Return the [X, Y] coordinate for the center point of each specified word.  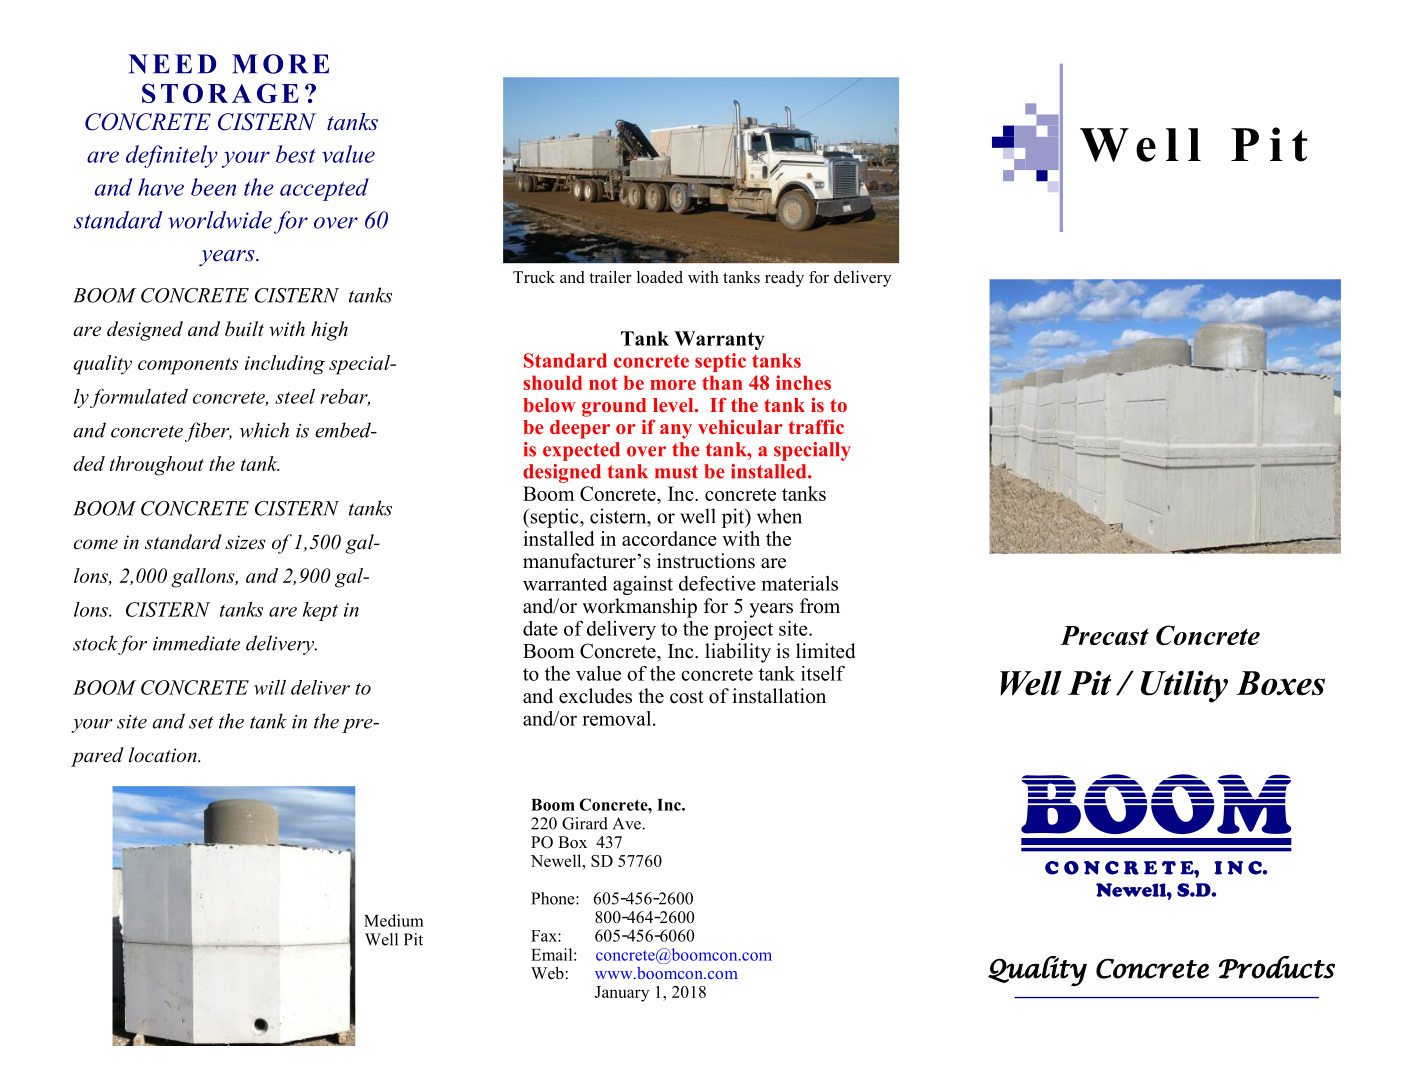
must [676, 472]
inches [803, 382]
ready [784, 279]
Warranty [719, 340]
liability [738, 653]
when [779, 516]
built [244, 329]
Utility [1184, 686]
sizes [245, 542]
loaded [660, 277]
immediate [196, 643]
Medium [394, 920]
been [213, 187]
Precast [1104, 635]
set [201, 722]
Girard [585, 823]
